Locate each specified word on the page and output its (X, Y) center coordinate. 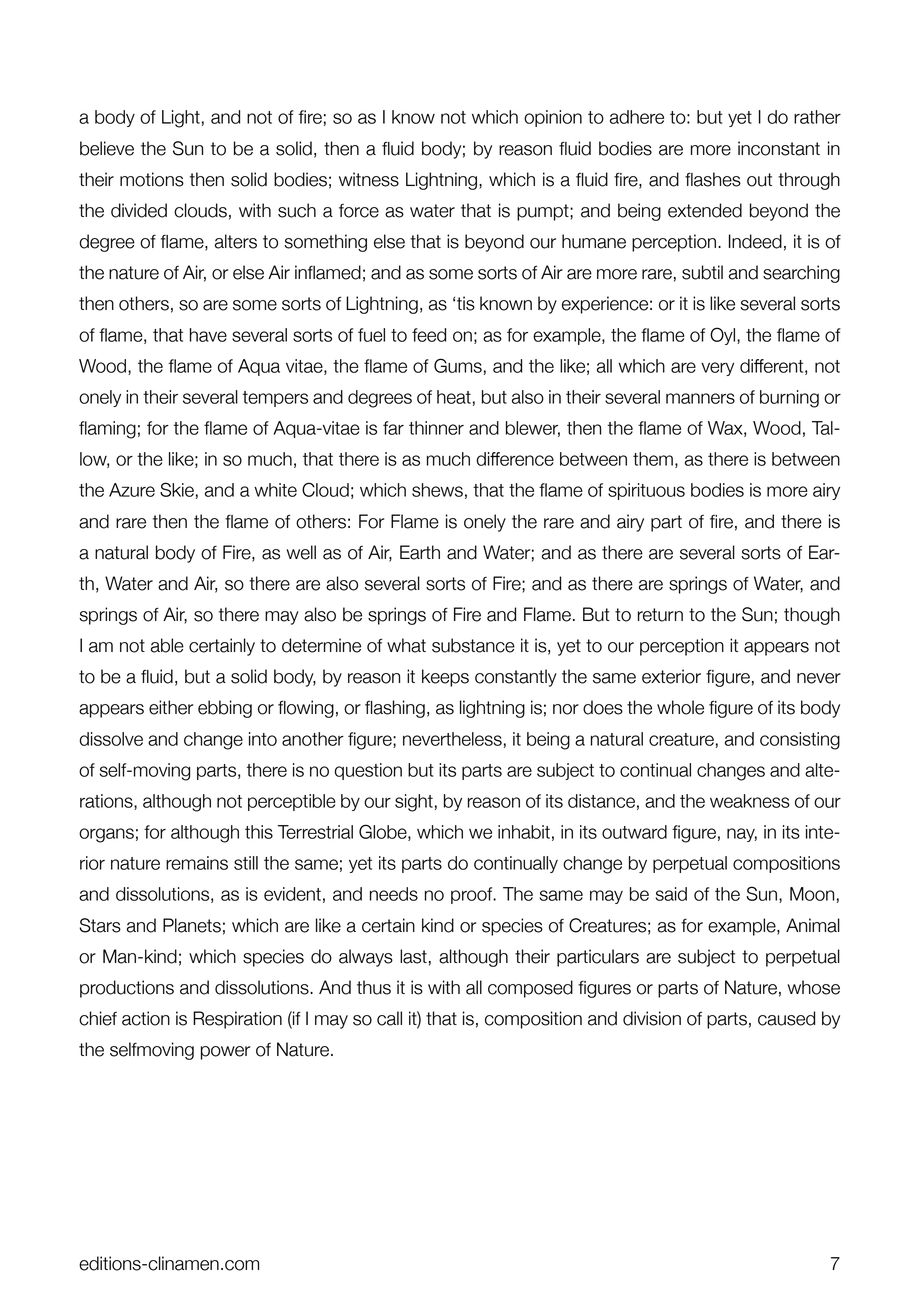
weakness (750, 801)
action (146, 1018)
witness (369, 179)
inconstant (779, 148)
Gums (458, 365)
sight (414, 803)
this (259, 832)
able (167, 645)
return (660, 615)
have (208, 335)
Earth (420, 552)
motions (152, 179)
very (717, 369)
